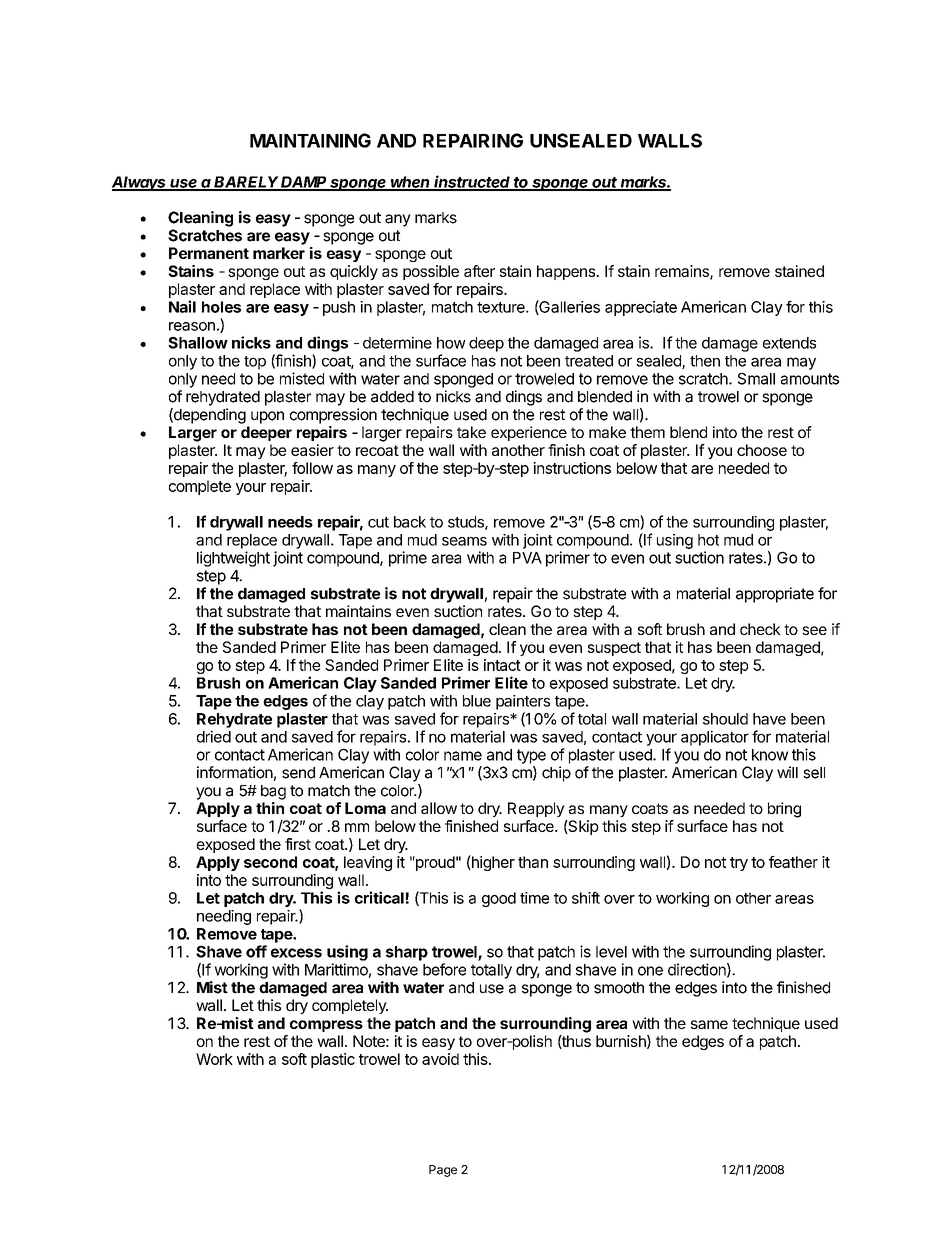 This screenshot has width=952, height=1233. What do you see at coordinates (464, 541) in the screenshot?
I see `seams` at bounding box center [464, 541].
